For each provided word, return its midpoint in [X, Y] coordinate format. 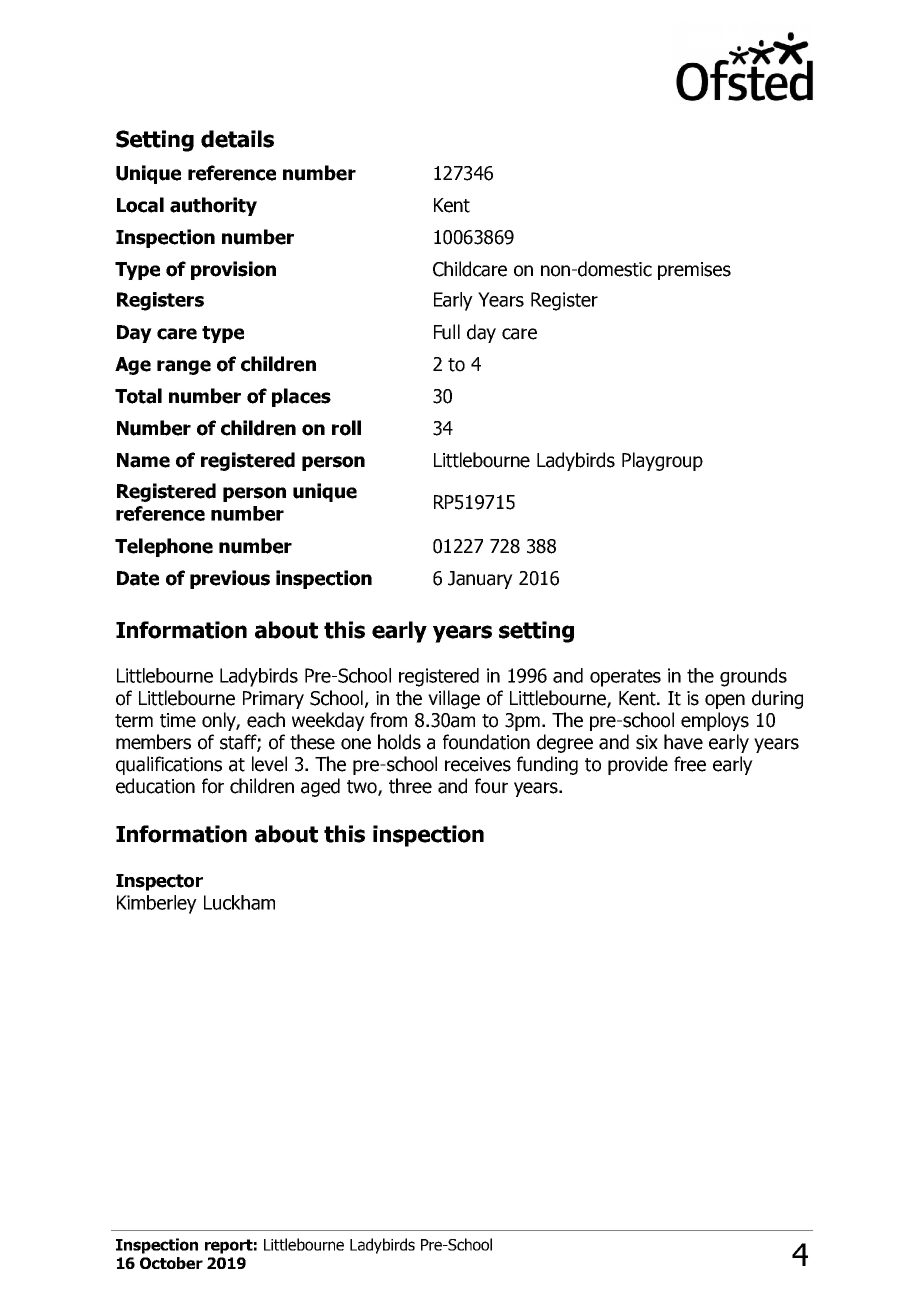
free [690, 764]
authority [213, 206]
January [480, 580]
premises [694, 271]
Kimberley [157, 904]
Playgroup [662, 461]
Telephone [164, 547]
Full [447, 332]
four [491, 786]
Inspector [159, 882]
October [171, 1263]
